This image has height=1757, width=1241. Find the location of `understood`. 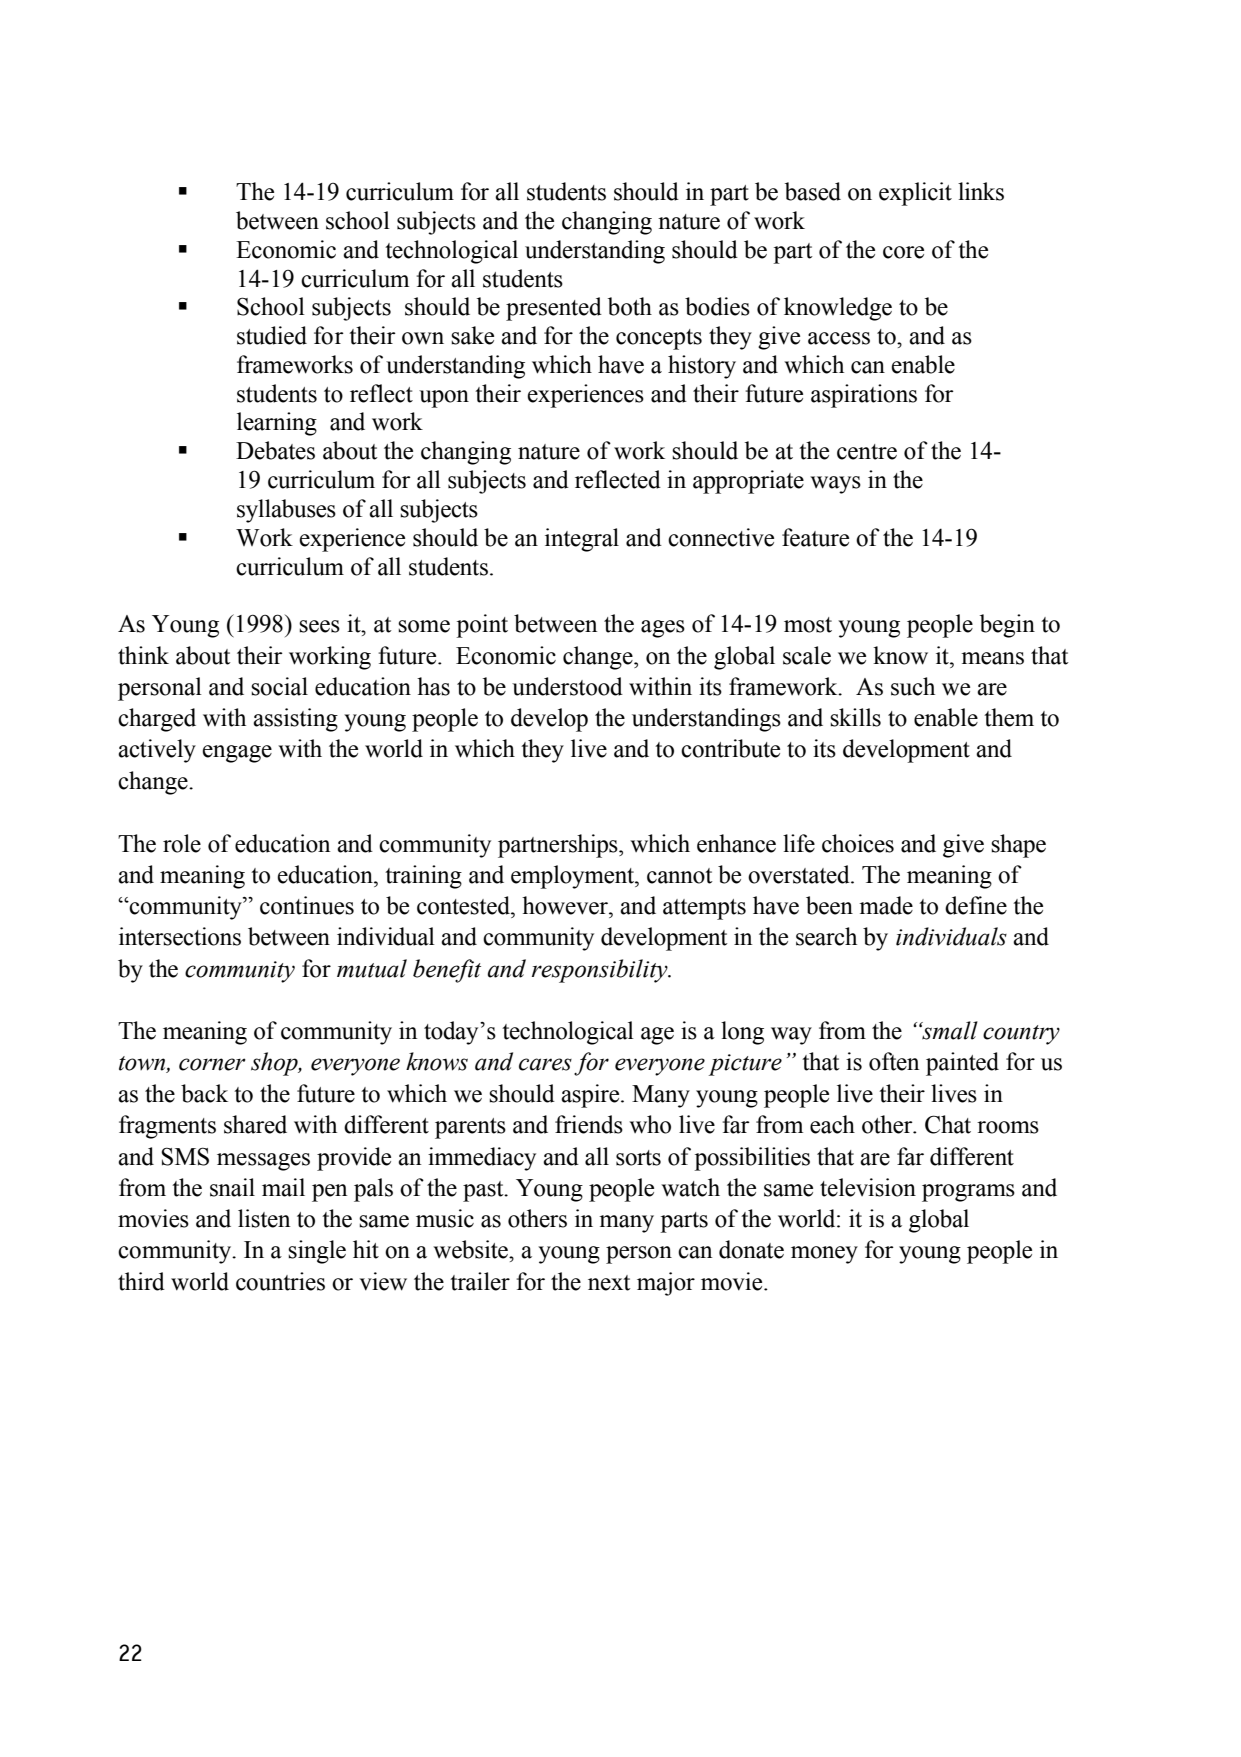

understood is located at coordinates (567, 686).
